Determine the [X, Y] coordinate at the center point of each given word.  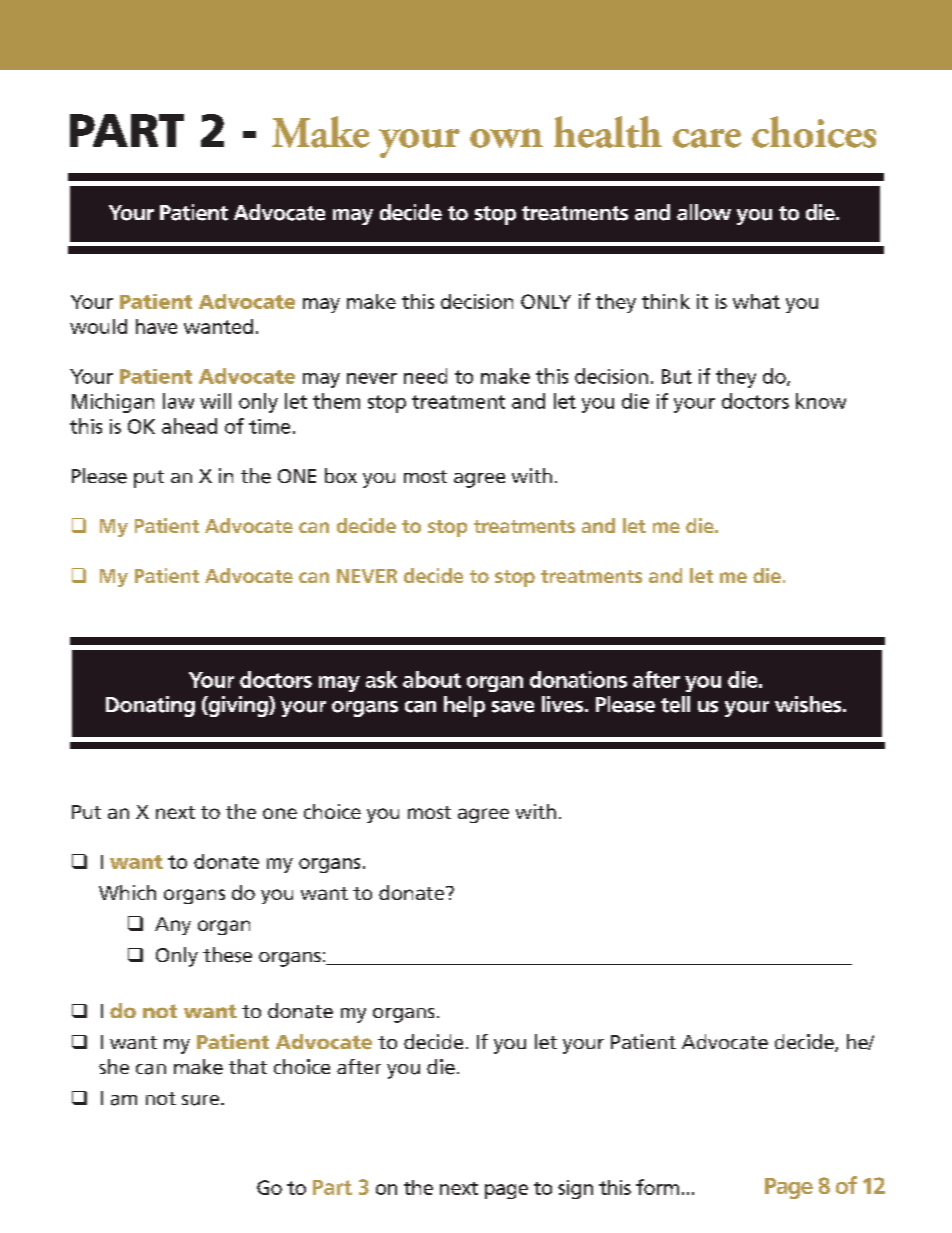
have [156, 326]
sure [202, 1100]
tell [675, 704]
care [707, 138]
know [821, 401]
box [341, 475]
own [506, 138]
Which [127, 892]
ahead [189, 426]
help [464, 706]
